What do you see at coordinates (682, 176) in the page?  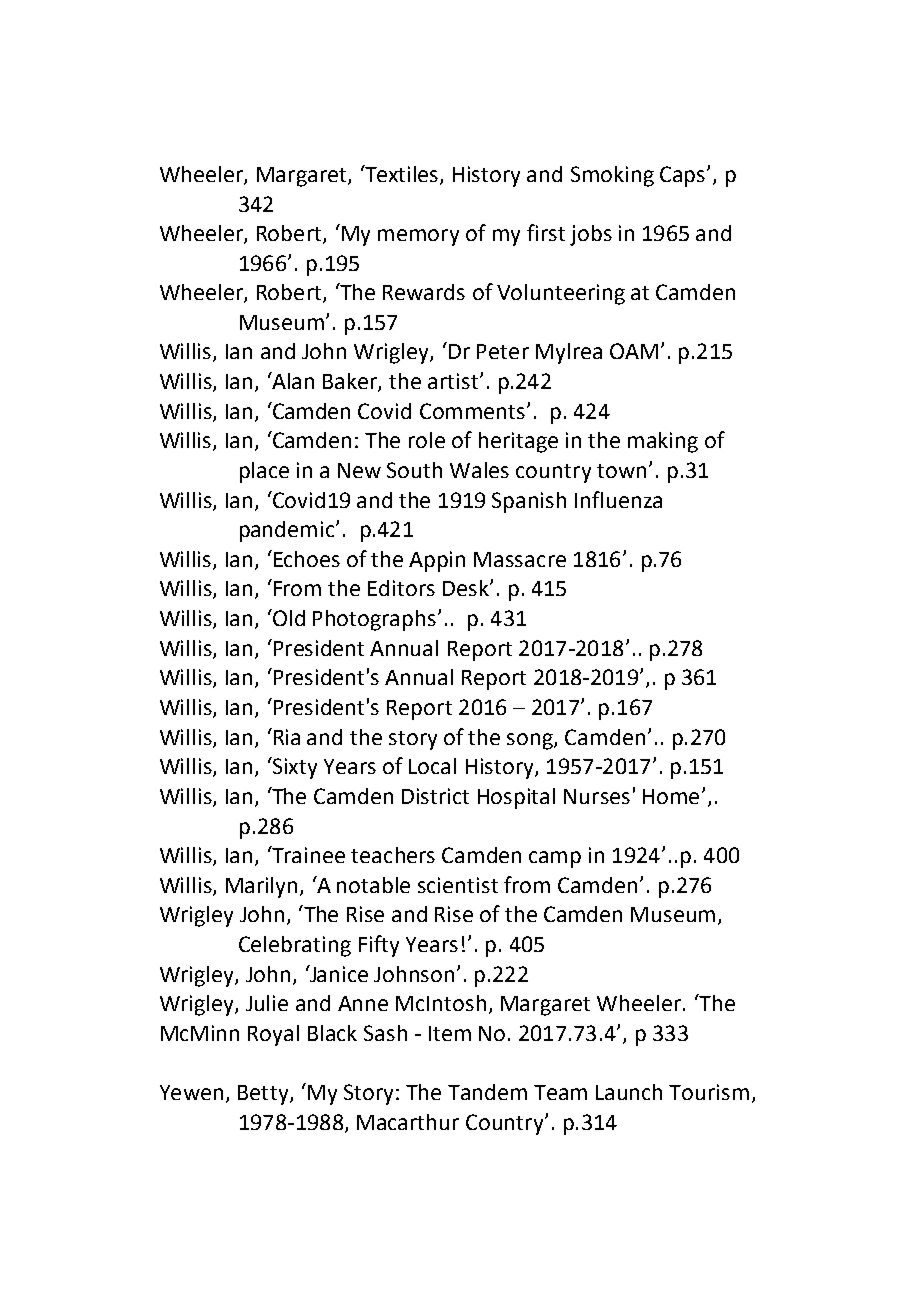 I see `Caps` at bounding box center [682, 176].
